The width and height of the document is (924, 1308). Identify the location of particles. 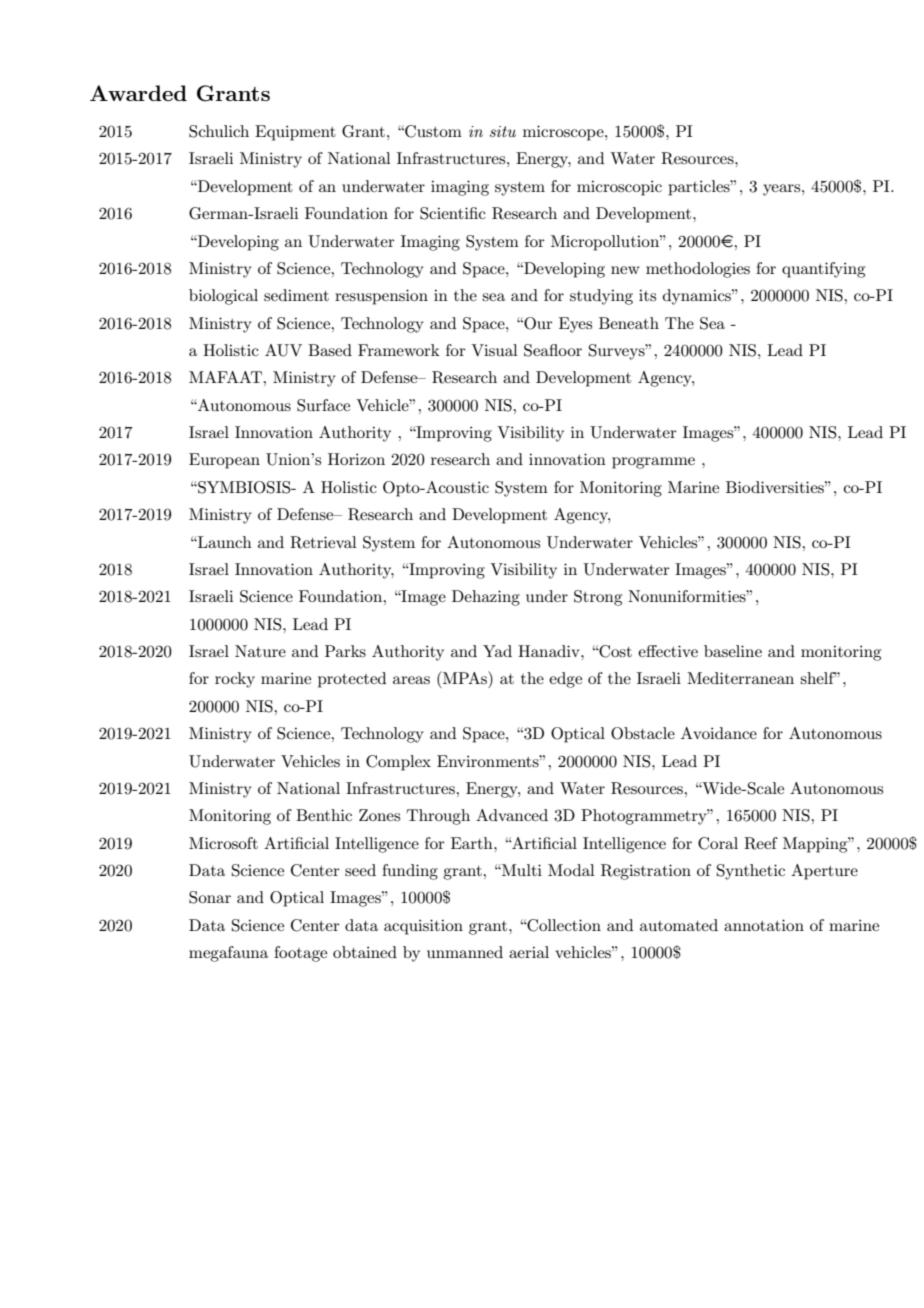
(700, 188).
